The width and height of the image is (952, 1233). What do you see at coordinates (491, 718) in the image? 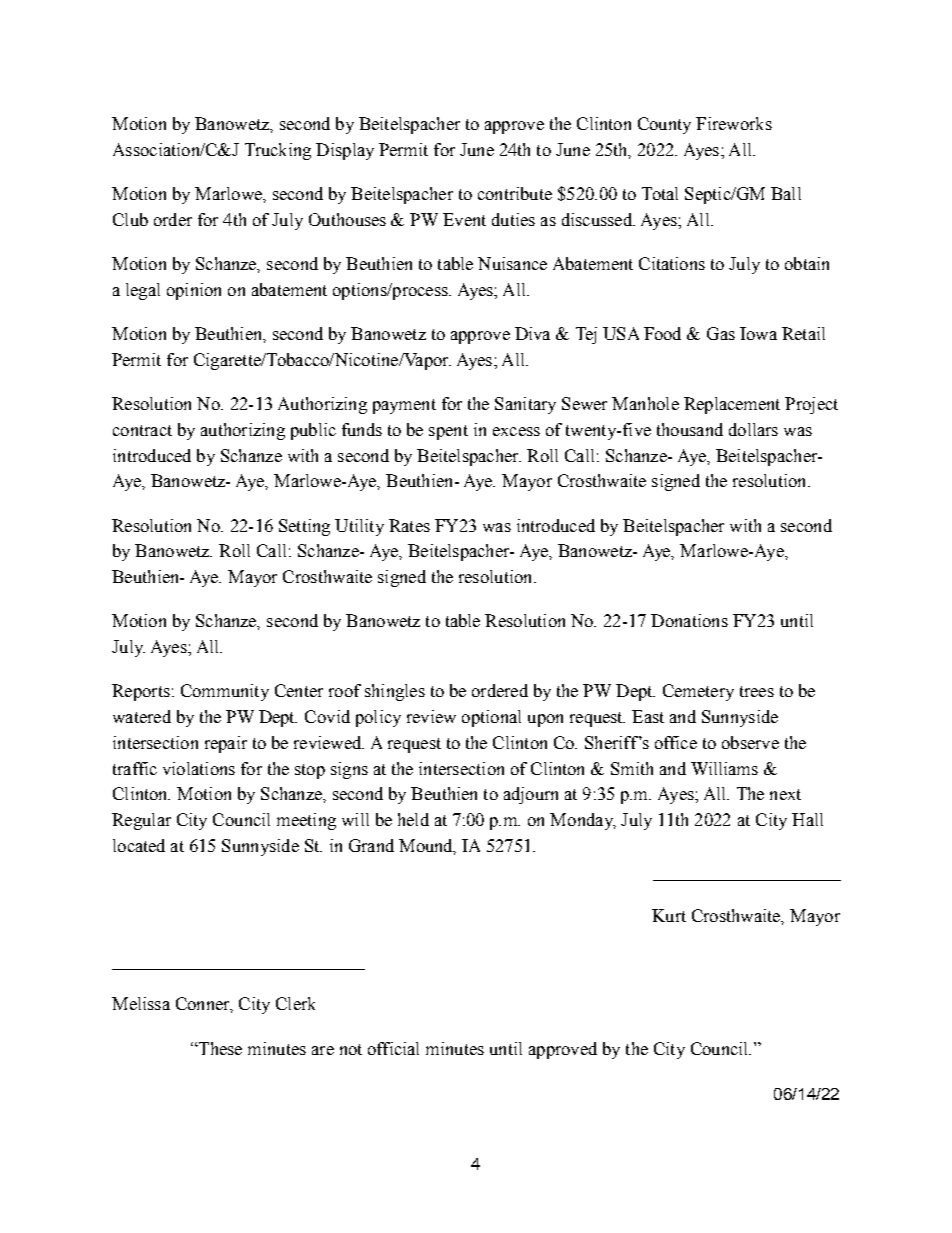
I see `optional` at bounding box center [491, 718].
